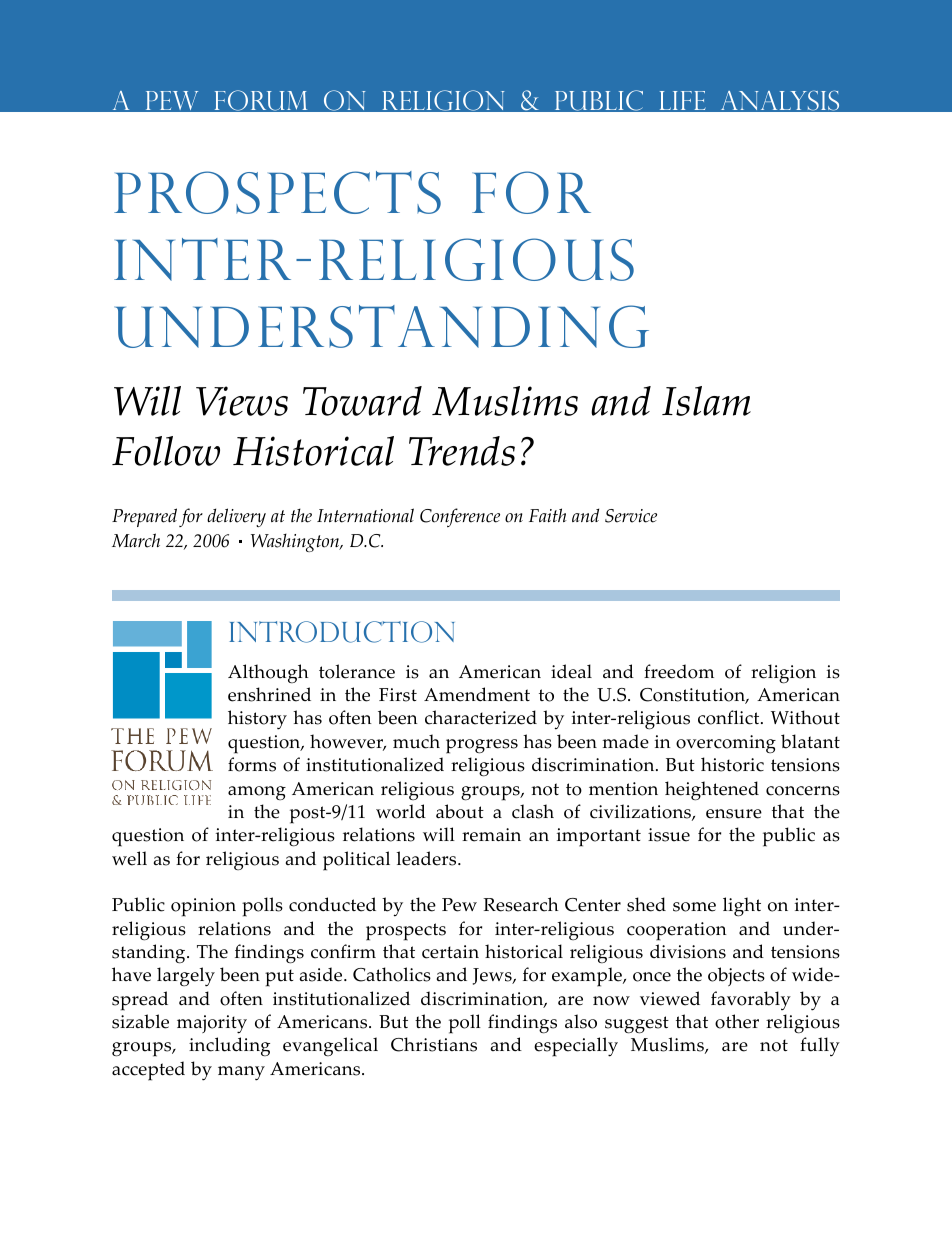 The height and width of the screenshot is (1233, 952). I want to click on other, so click(737, 1021).
